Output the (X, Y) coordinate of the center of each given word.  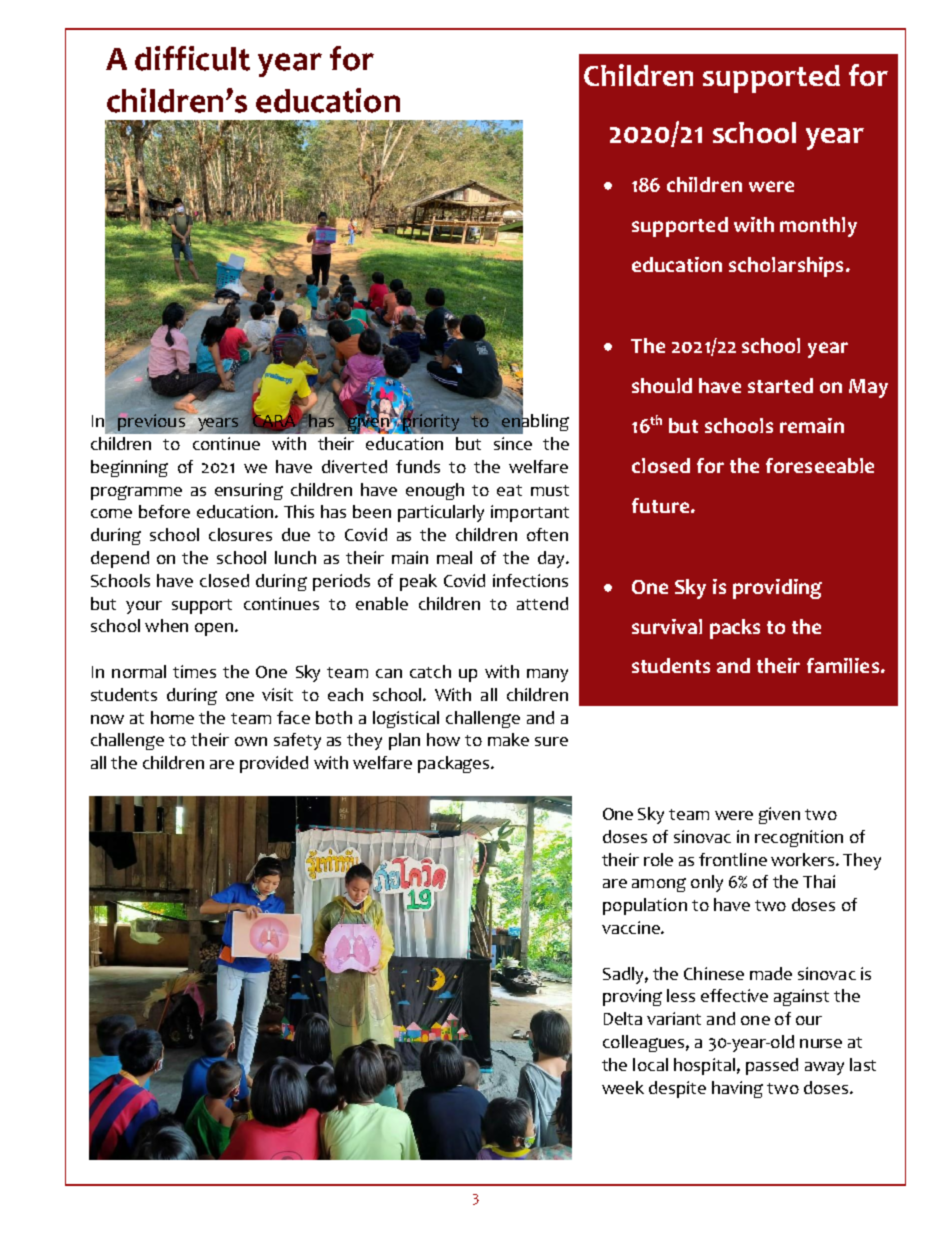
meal (454, 557)
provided (274, 764)
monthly (818, 227)
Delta (623, 1018)
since (513, 443)
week (623, 1087)
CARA (274, 421)
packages (455, 764)
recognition (799, 838)
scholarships (786, 267)
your (144, 607)
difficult (192, 58)
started (780, 385)
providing (777, 589)
